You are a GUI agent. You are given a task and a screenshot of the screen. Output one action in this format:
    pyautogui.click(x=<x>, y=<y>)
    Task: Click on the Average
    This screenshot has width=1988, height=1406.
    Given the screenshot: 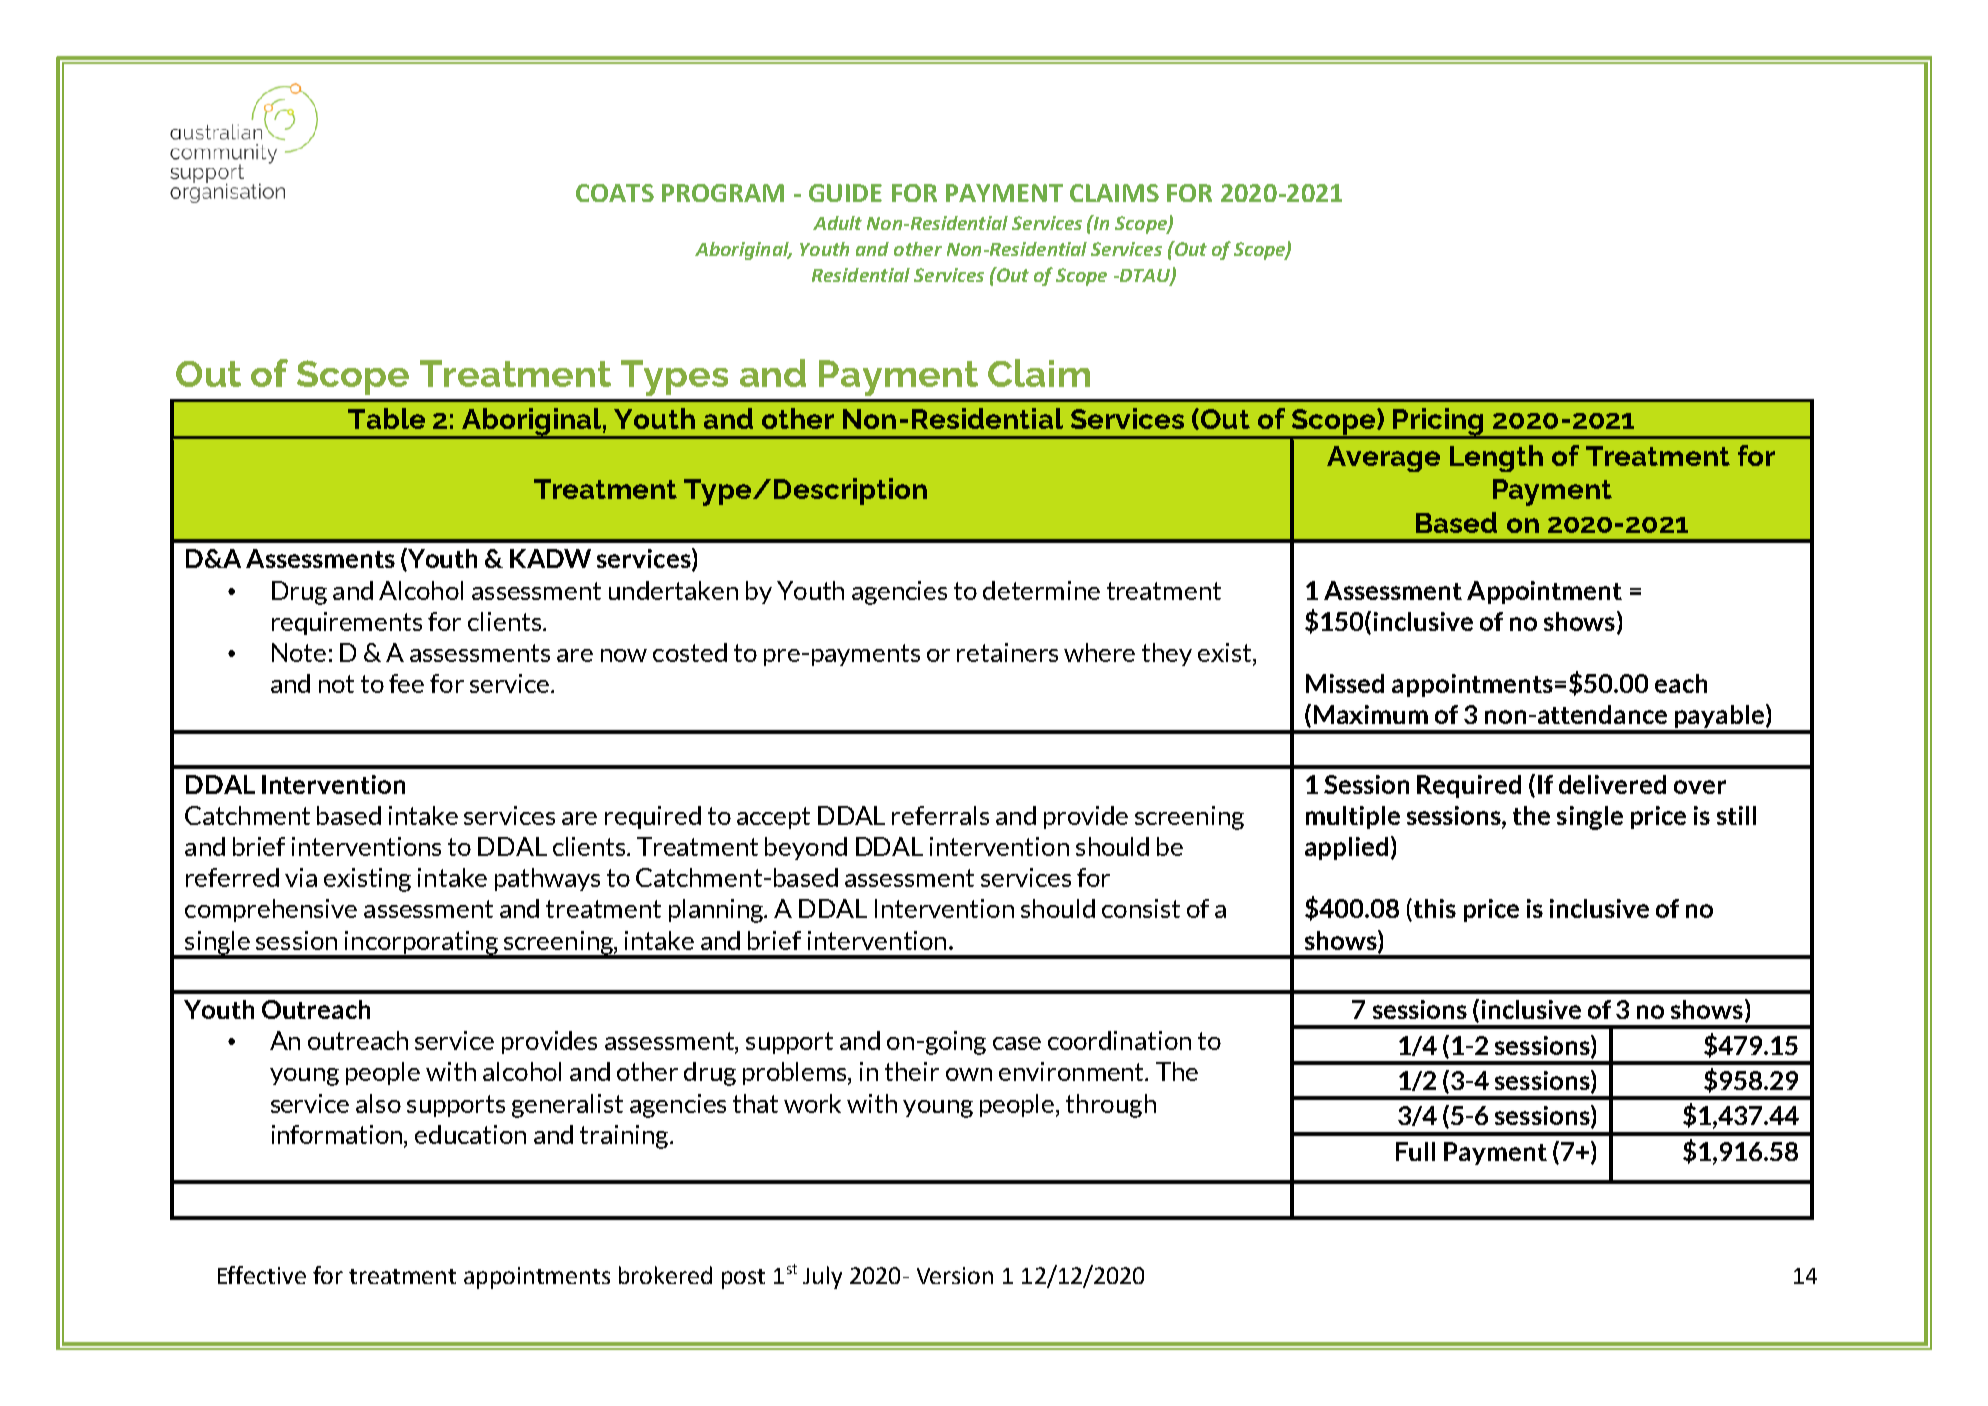 What is the action you would take?
    pyautogui.click(x=1383, y=459)
